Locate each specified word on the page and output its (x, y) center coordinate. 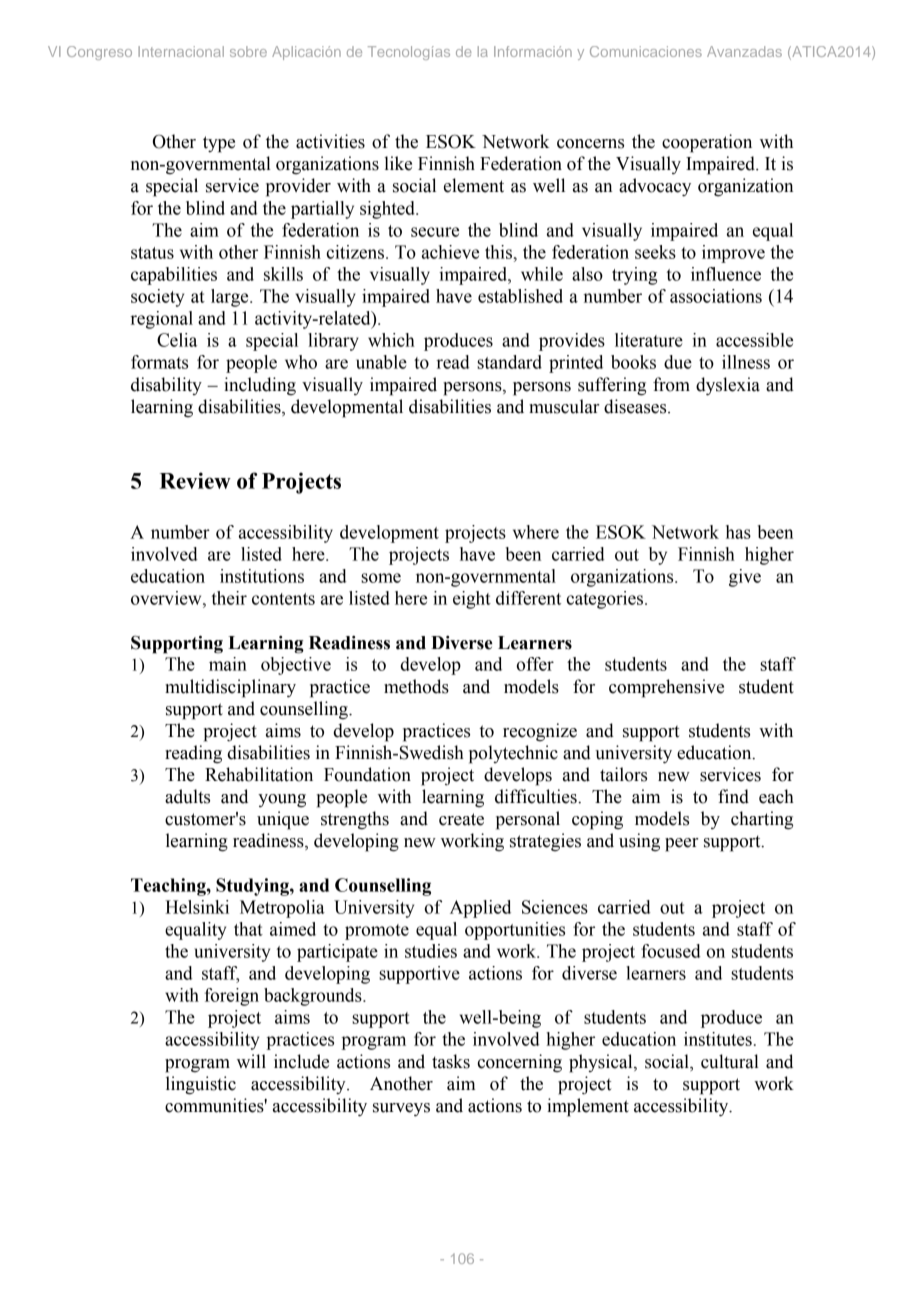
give (745, 578)
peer (682, 845)
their (229, 598)
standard (509, 362)
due (678, 362)
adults (187, 796)
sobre (248, 51)
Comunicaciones (646, 51)
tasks (451, 1061)
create (461, 819)
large (231, 298)
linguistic (201, 1085)
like (398, 163)
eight (472, 600)
